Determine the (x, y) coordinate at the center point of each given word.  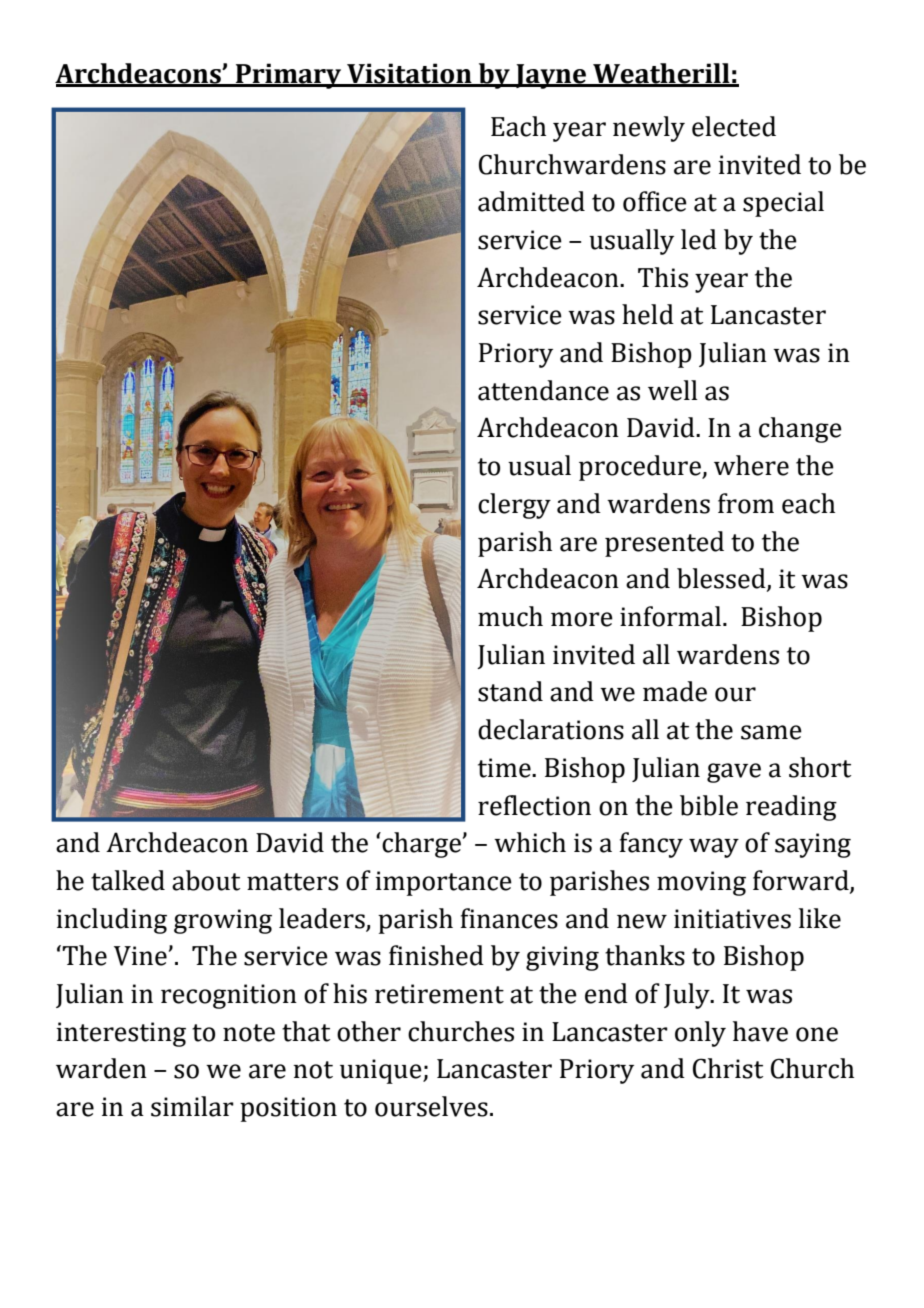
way (714, 848)
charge (421, 845)
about (206, 880)
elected (734, 126)
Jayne (551, 76)
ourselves (431, 1106)
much (510, 616)
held (648, 314)
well (673, 390)
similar (192, 1106)
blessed (722, 579)
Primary (288, 76)
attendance (543, 390)
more (582, 619)
